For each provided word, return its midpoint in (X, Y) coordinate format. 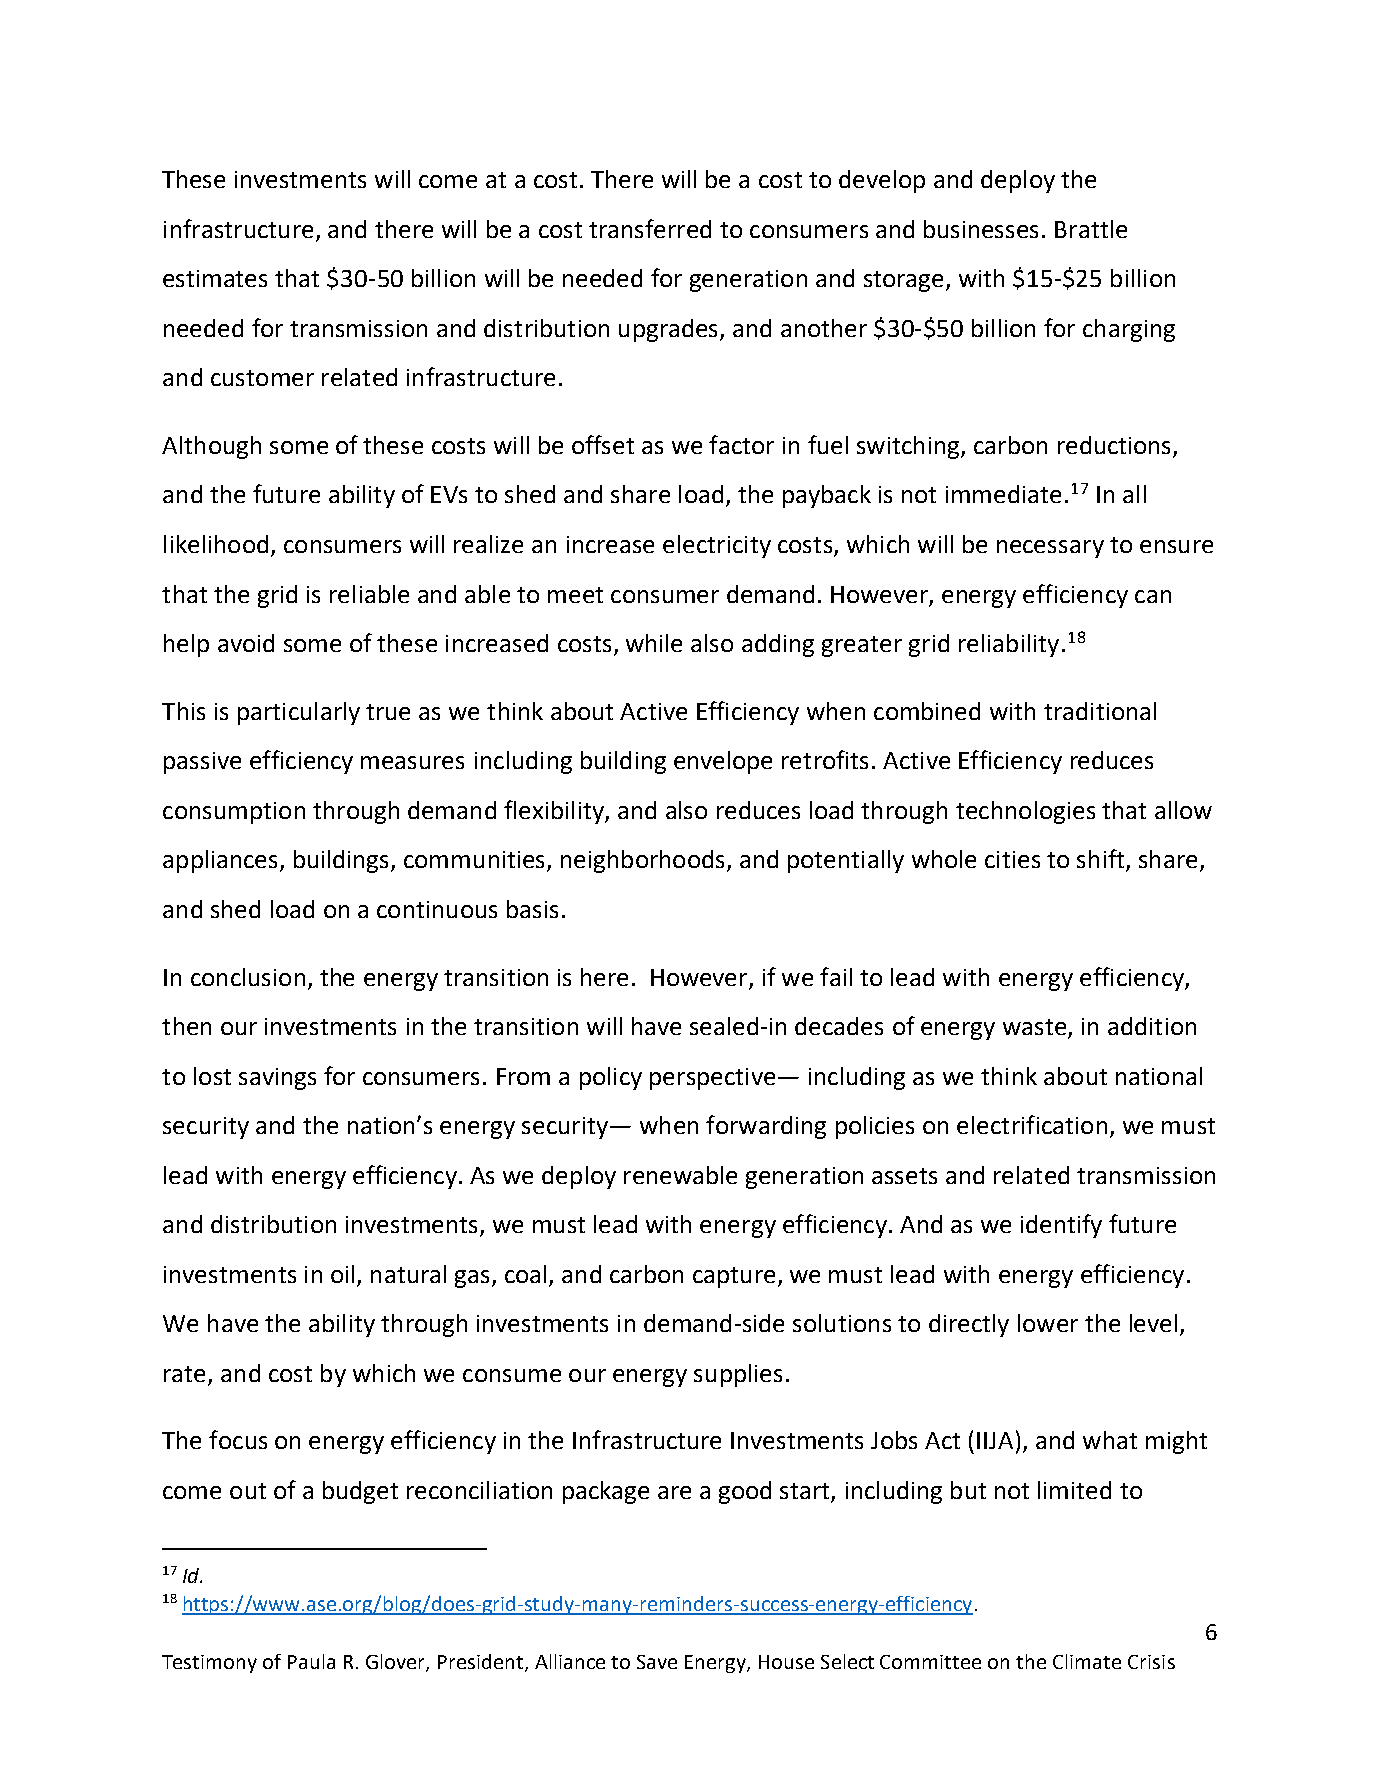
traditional (1100, 711)
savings (277, 1079)
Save (657, 1662)
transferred (650, 228)
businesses (981, 229)
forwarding (766, 1127)
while (654, 643)
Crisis (1151, 1662)
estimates (215, 278)
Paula (311, 1661)
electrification (1032, 1124)
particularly (299, 713)
